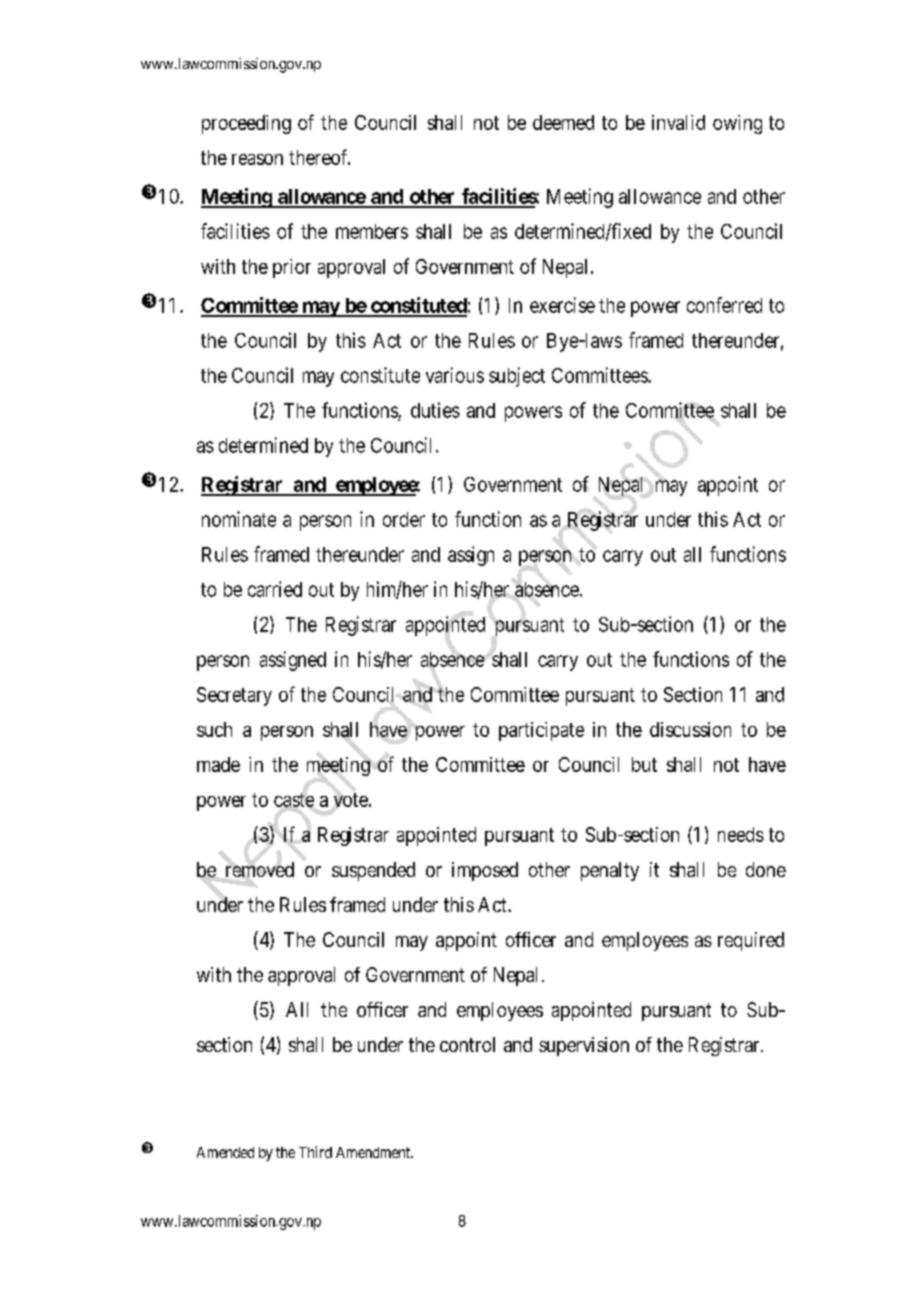 The height and width of the screenshot is (1308, 924). I want to click on deemed, so click(563, 122).
